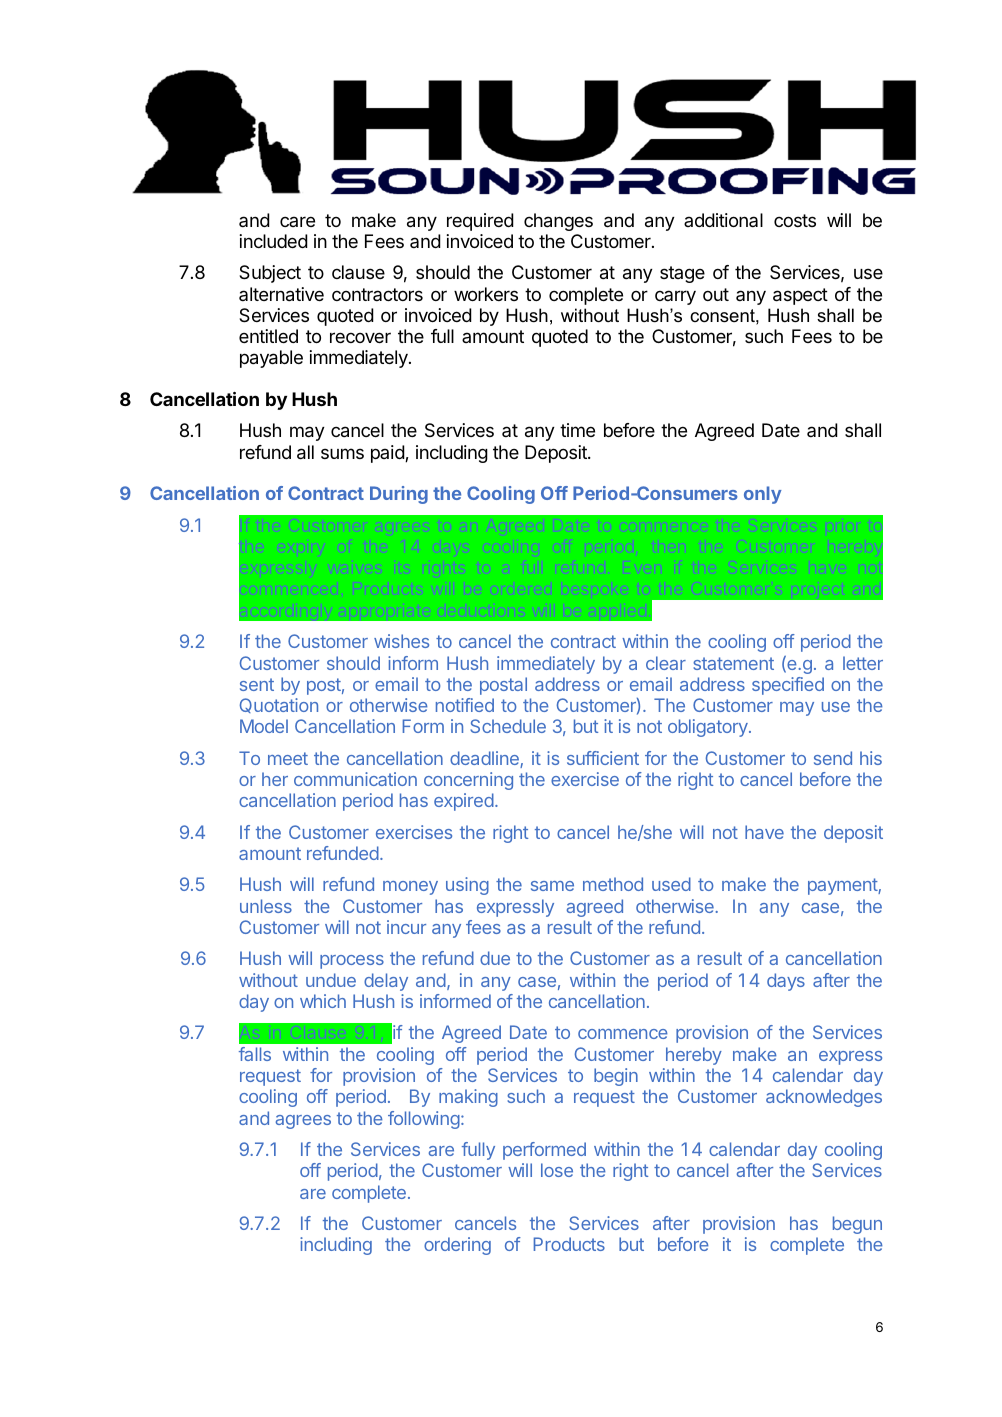 The image size is (1002, 1417). What do you see at coordinates (763, 495) in the screenshot?
I see `only` at bounding box center [763, 495].
